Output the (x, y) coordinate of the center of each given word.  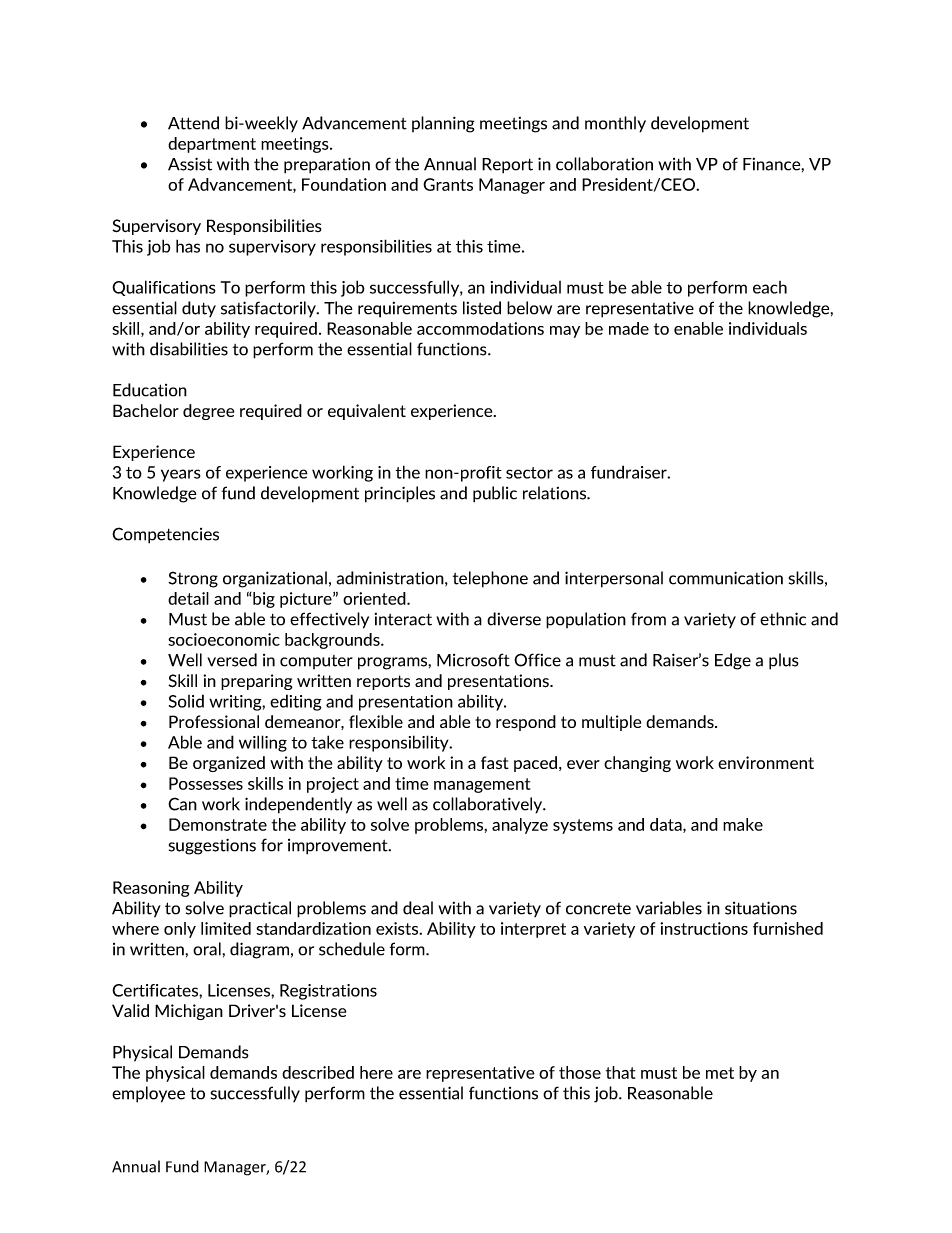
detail (188, 598)
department (212, 145)
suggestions (212, 846)
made (629, 328)
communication (726, 578)
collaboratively (489, 805)
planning (443, 124)
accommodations (480, 328)
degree (208, 412)
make (743, 824)
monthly (615, 124)
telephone (490, 579)
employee (148, 1094)
